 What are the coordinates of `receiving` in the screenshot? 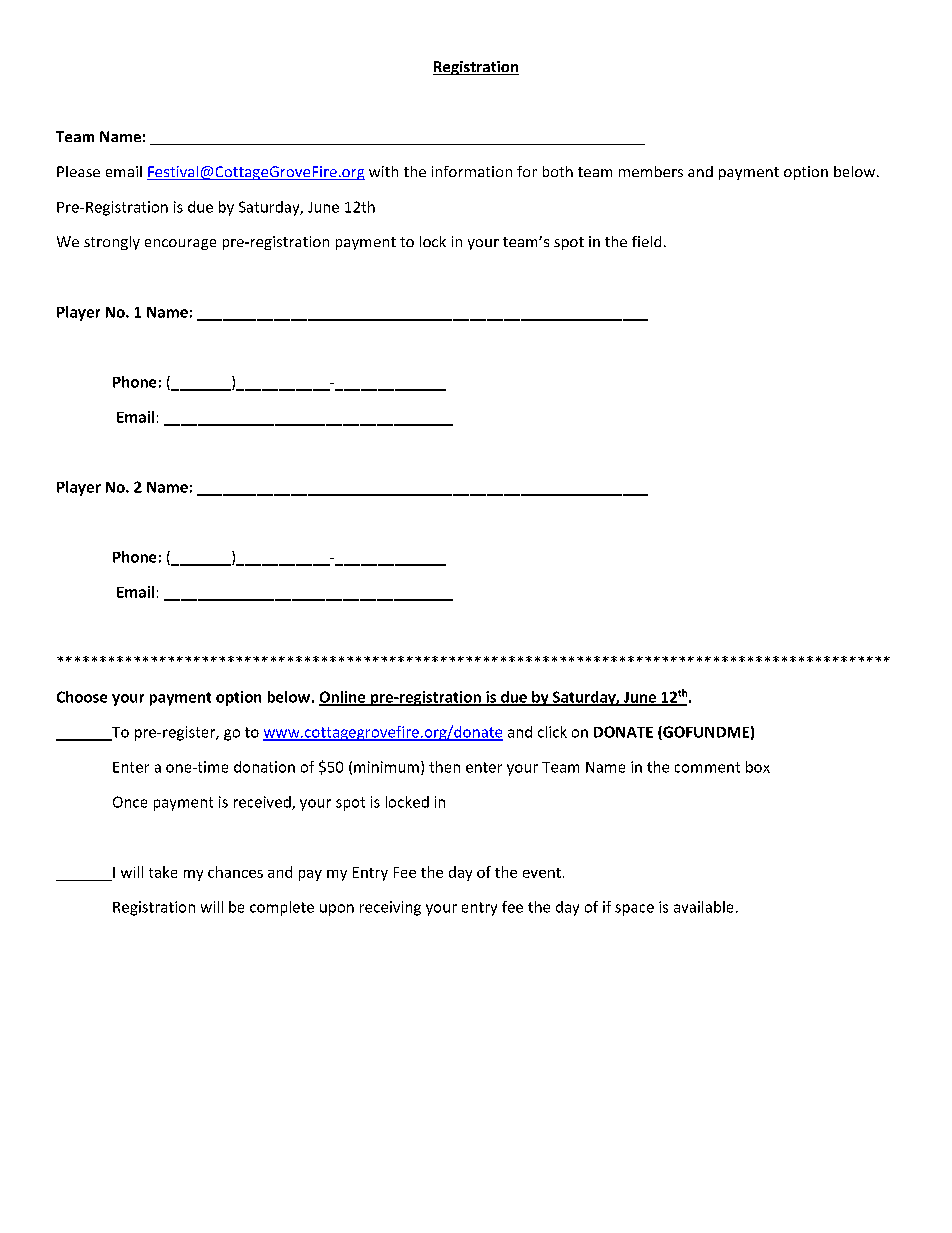 It's located at (390, 908).
